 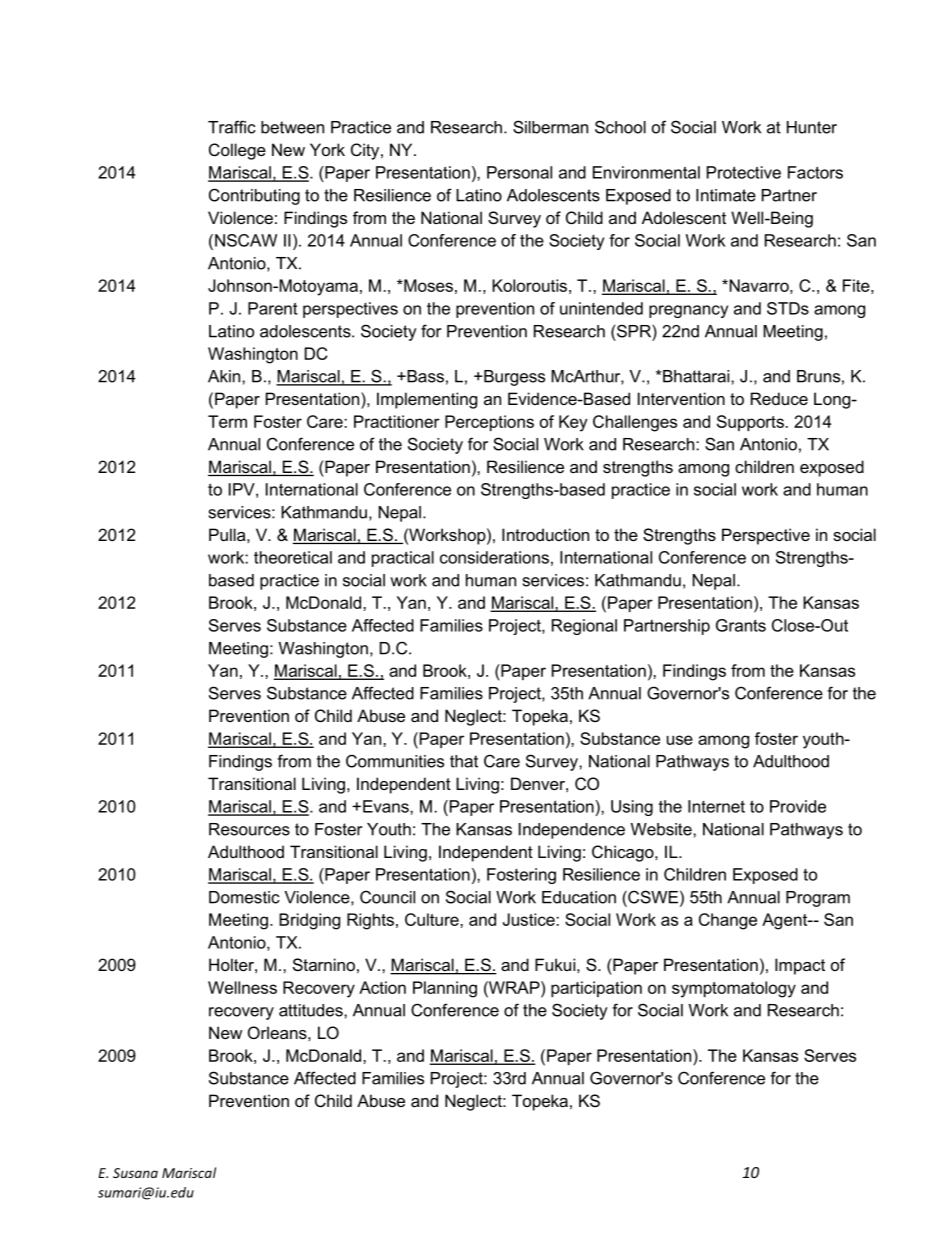 I want to click on Change, so click(x=728, y=921).
